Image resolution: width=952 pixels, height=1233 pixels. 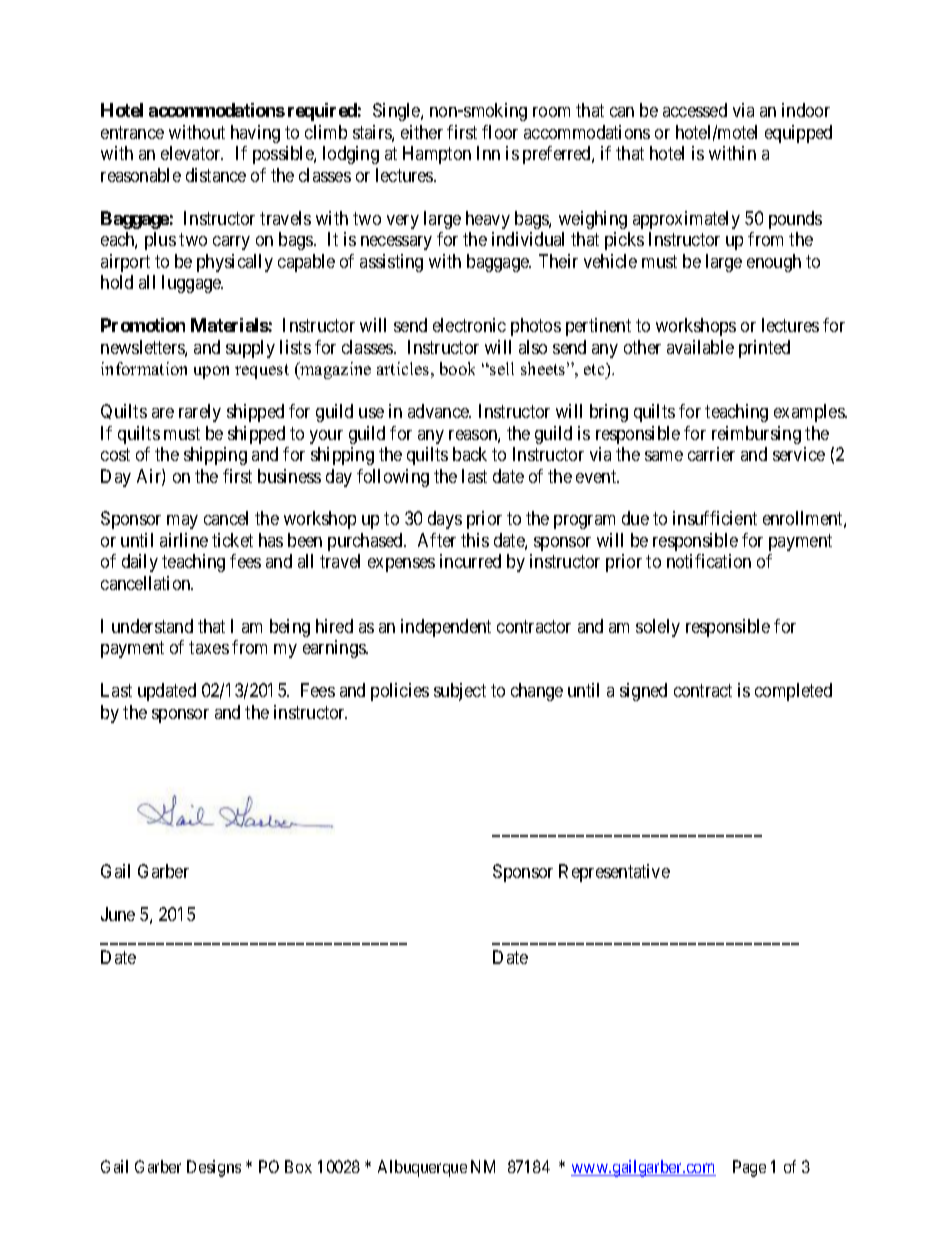 I want to click on Page, so click(x=749, y=1168).
